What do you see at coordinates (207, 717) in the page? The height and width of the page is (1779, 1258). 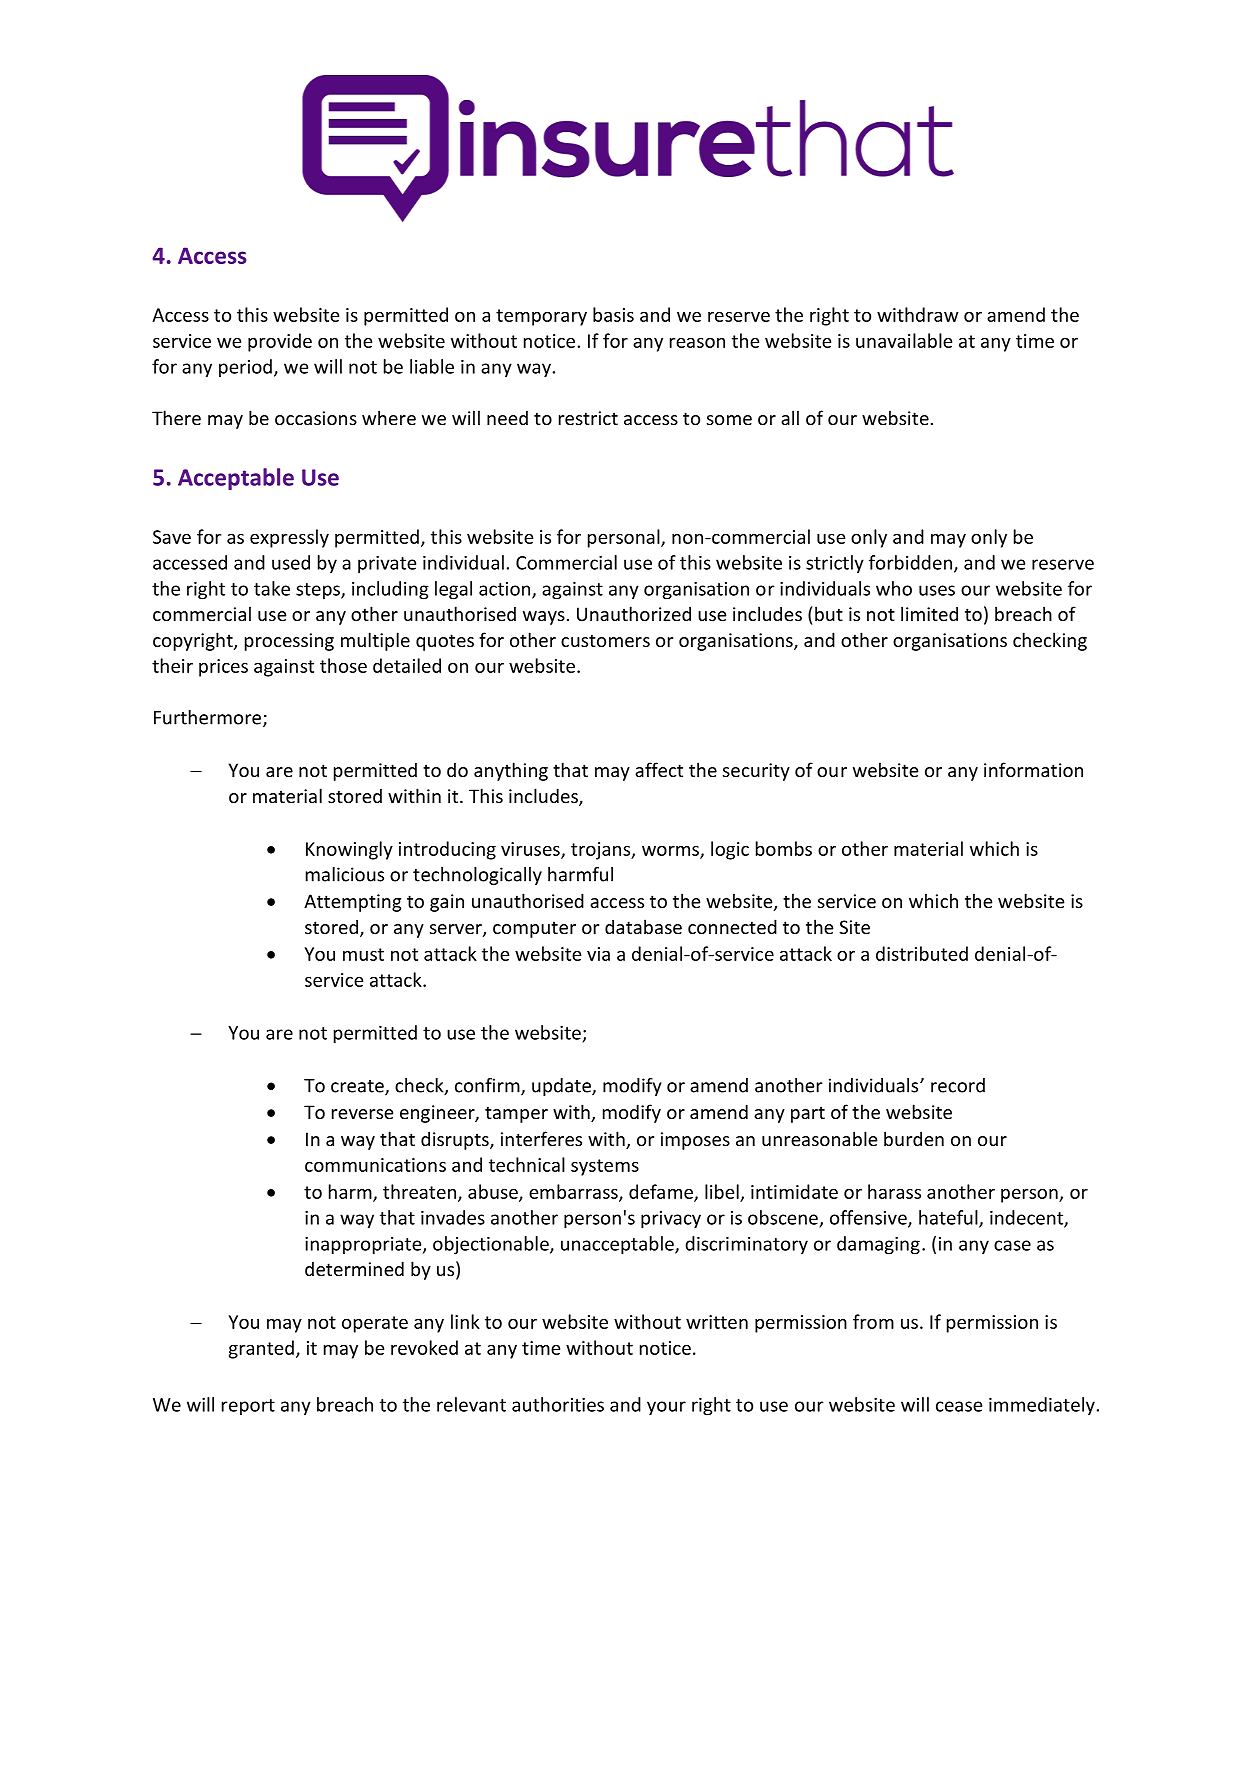 I see `Furthermore` at bounding box center [207, 717].
